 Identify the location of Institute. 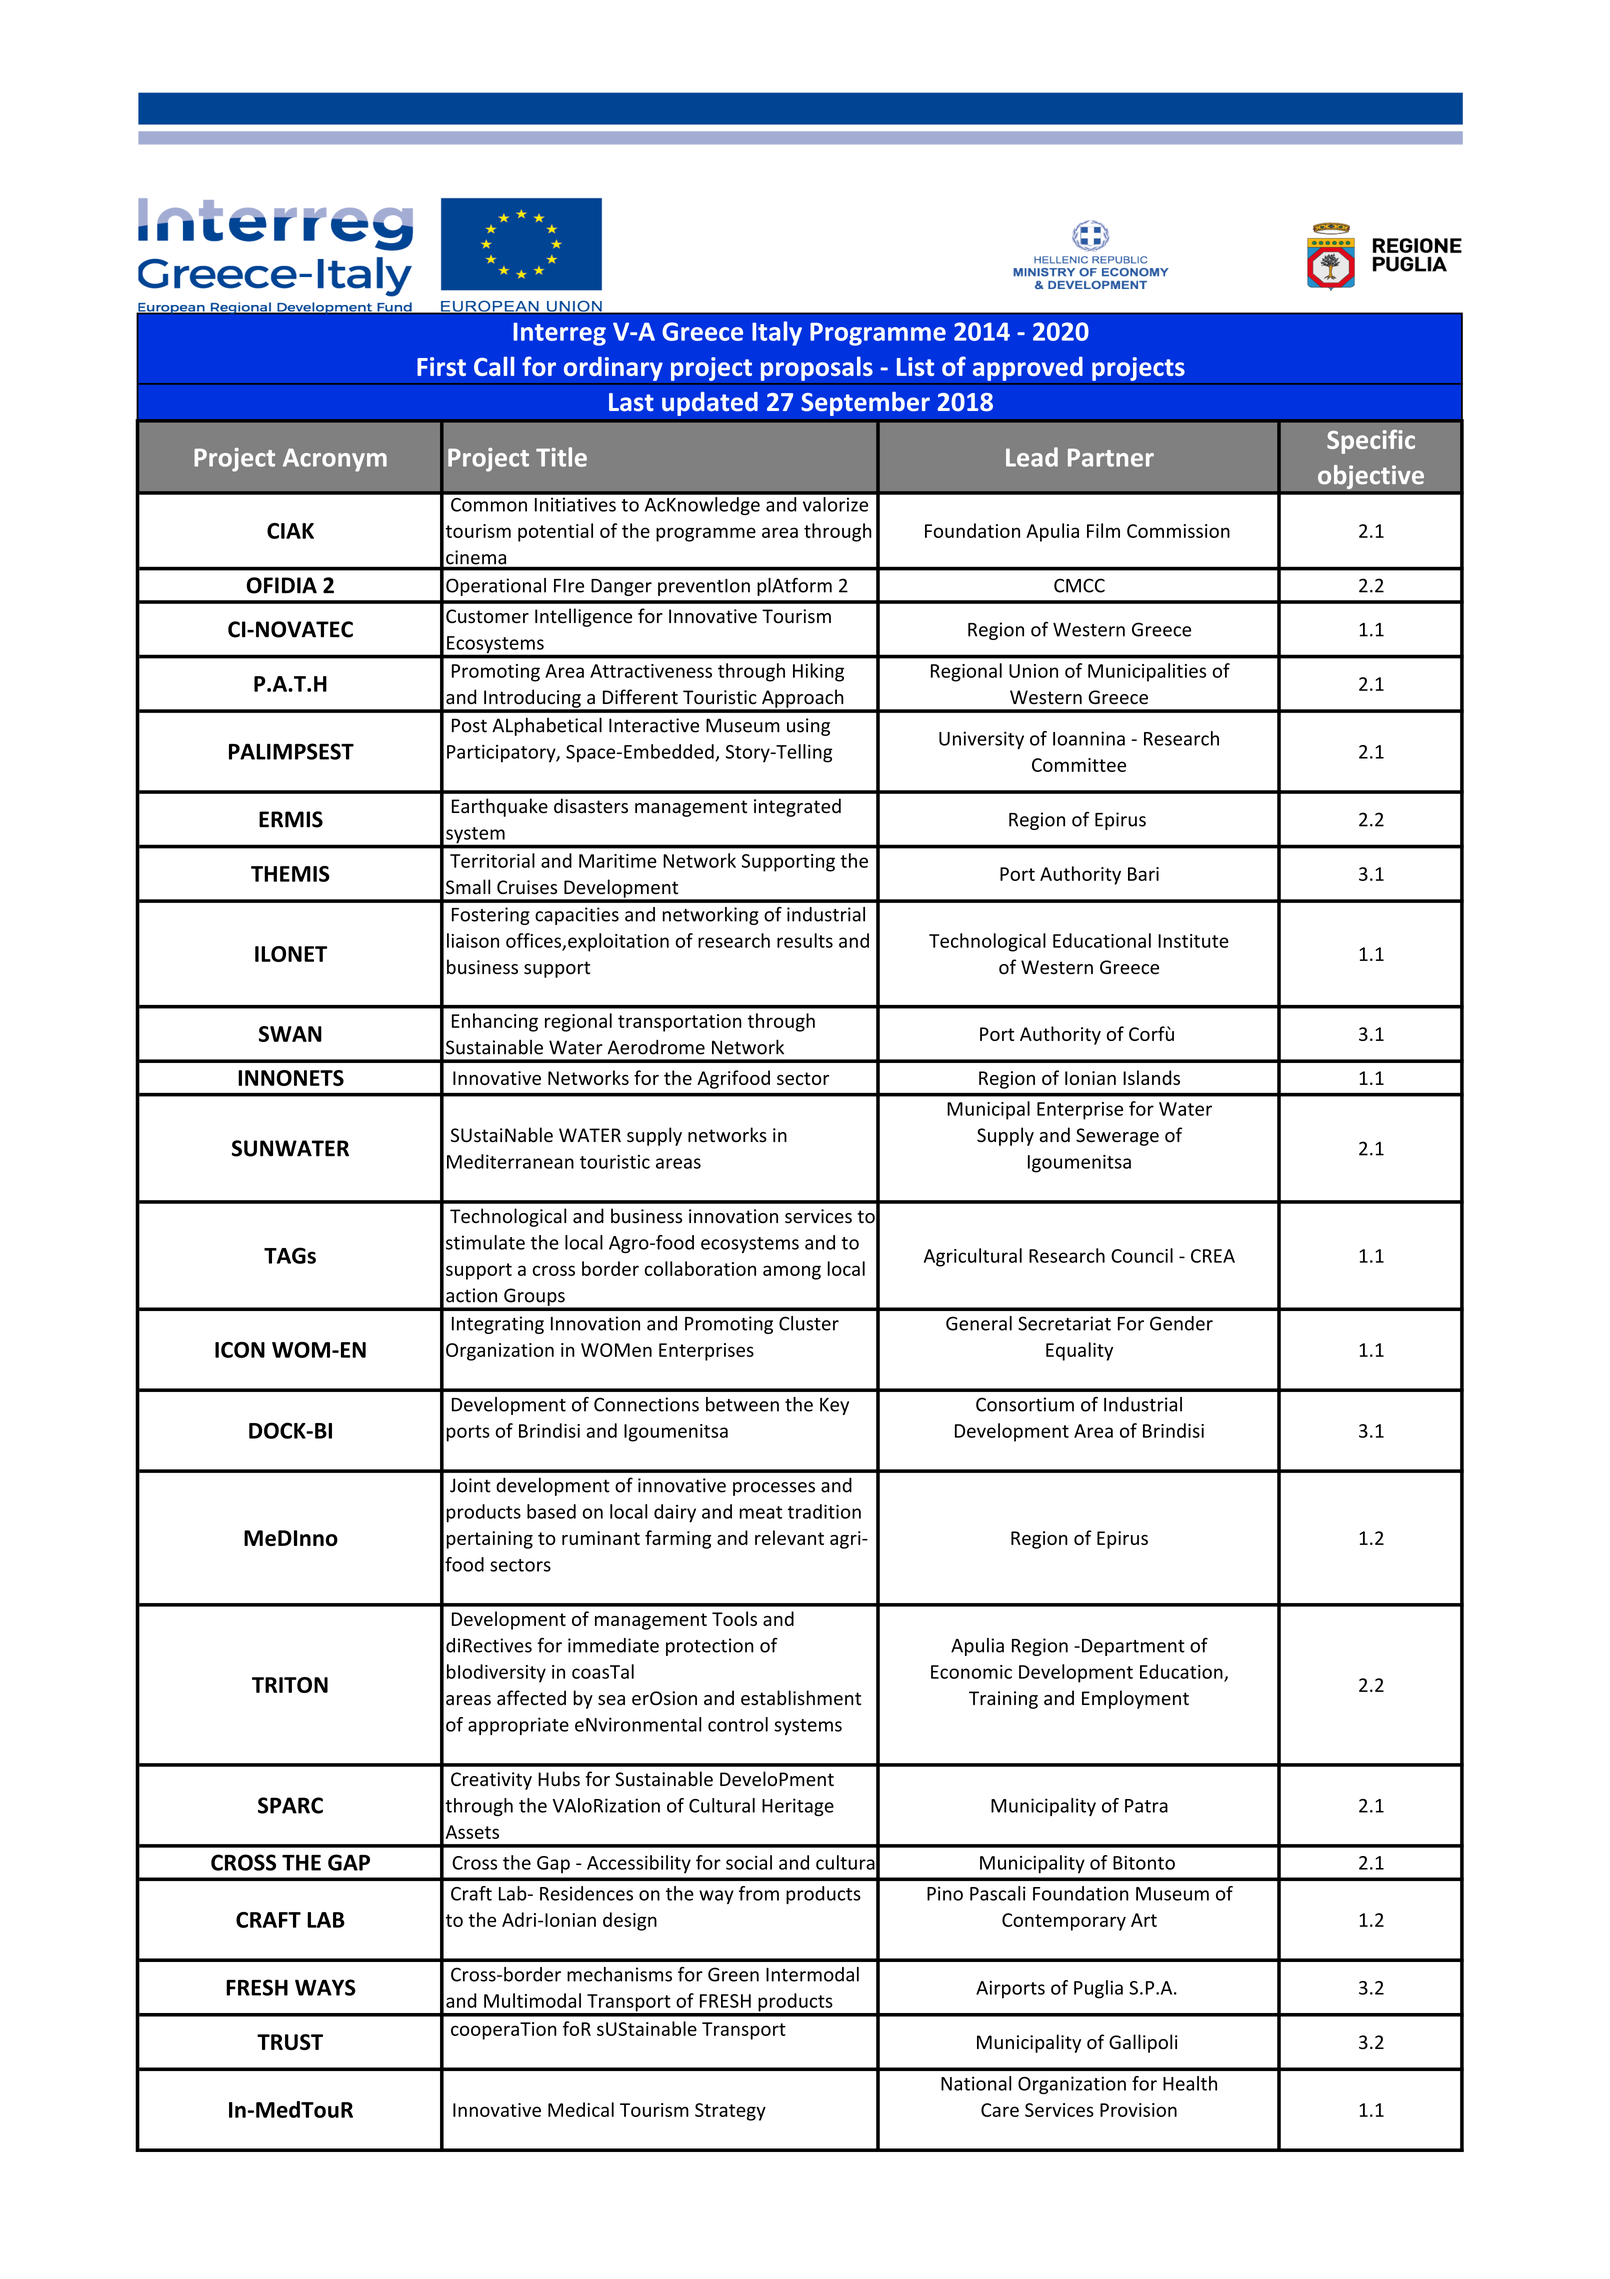
(1193, 941).
